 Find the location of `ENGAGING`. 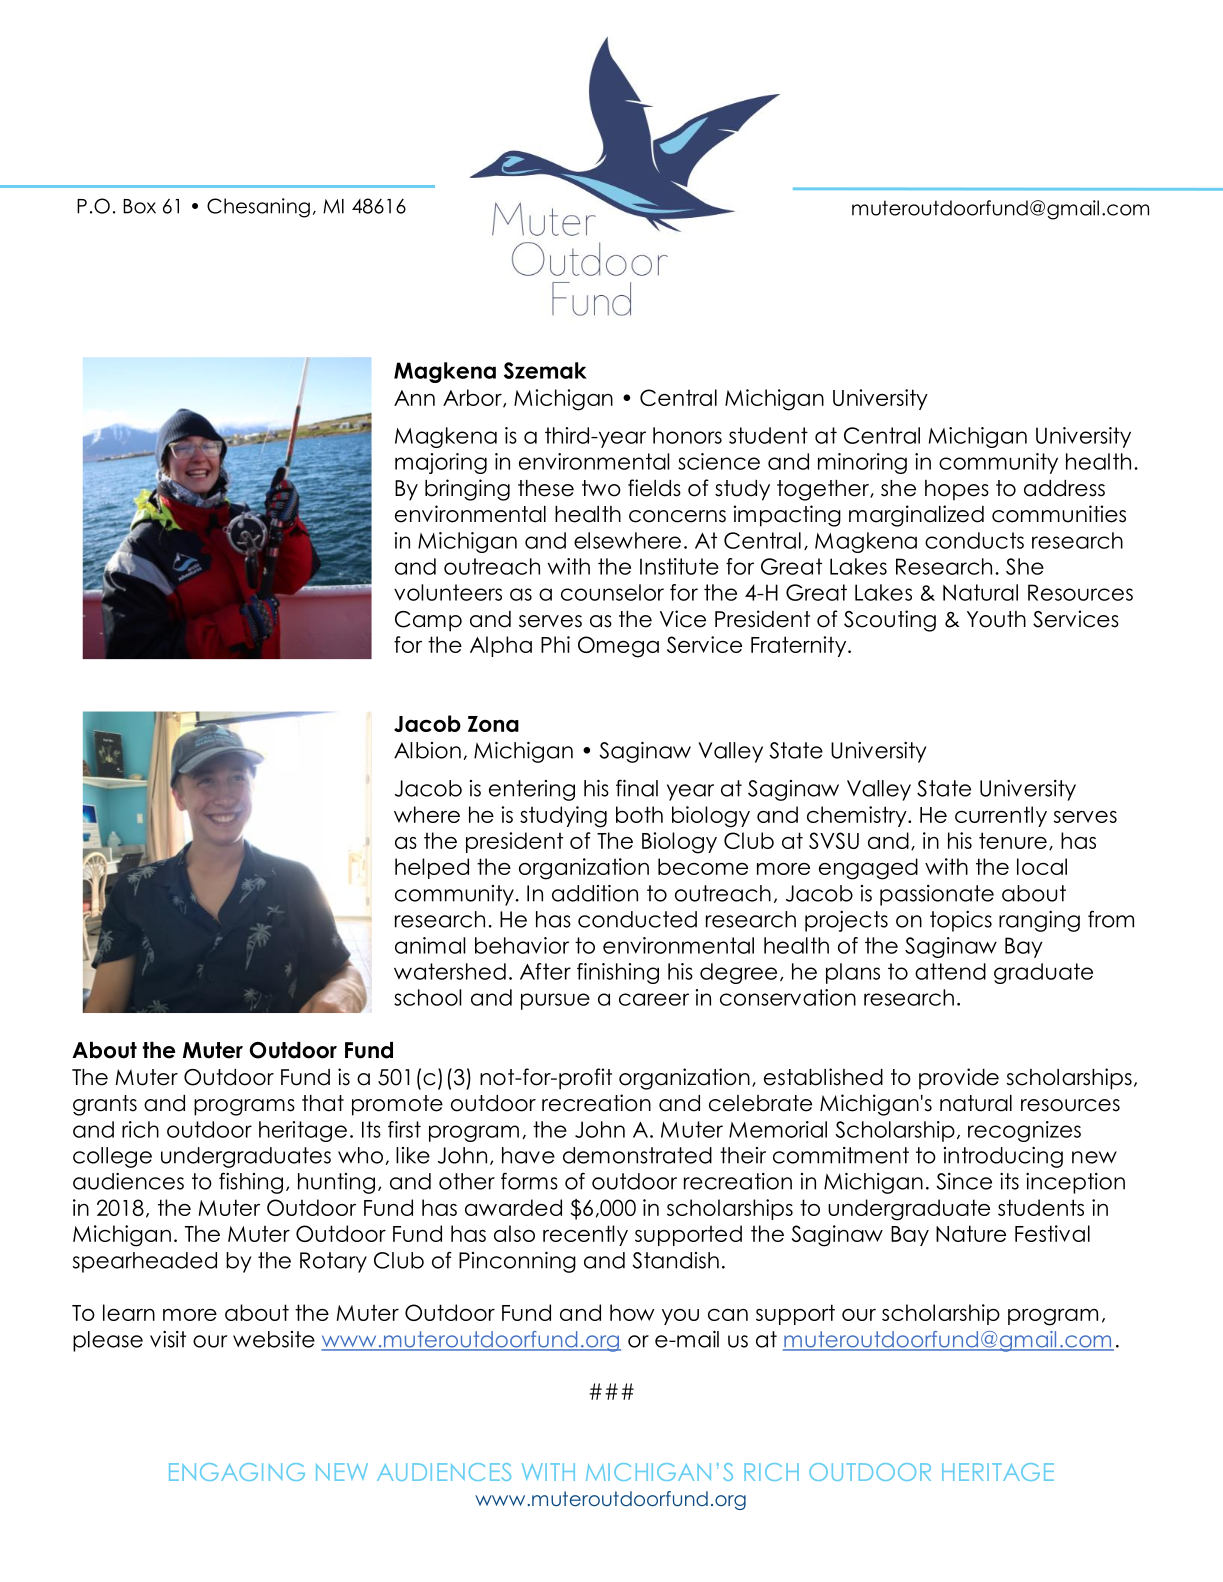

ENGAGING is located at coordinates (237, 1472).
